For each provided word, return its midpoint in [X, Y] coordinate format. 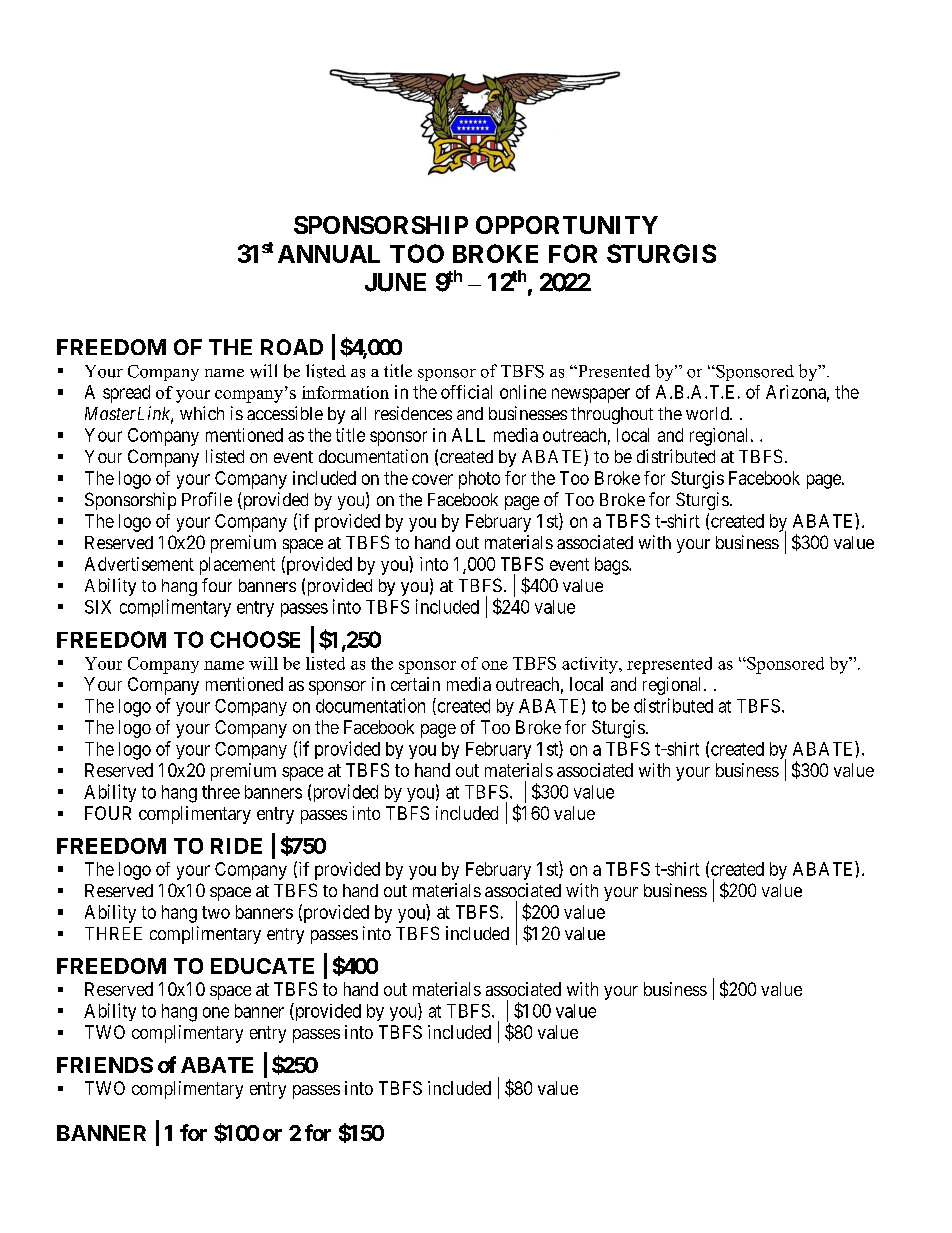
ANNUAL [329, 254]
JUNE [395, 282]
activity [591, 665]
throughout [612, 415]
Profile [207, 499]
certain [415, 684]
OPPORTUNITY [567, 225]
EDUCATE [262, 966]
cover [432, 479]
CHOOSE [255, 639]
